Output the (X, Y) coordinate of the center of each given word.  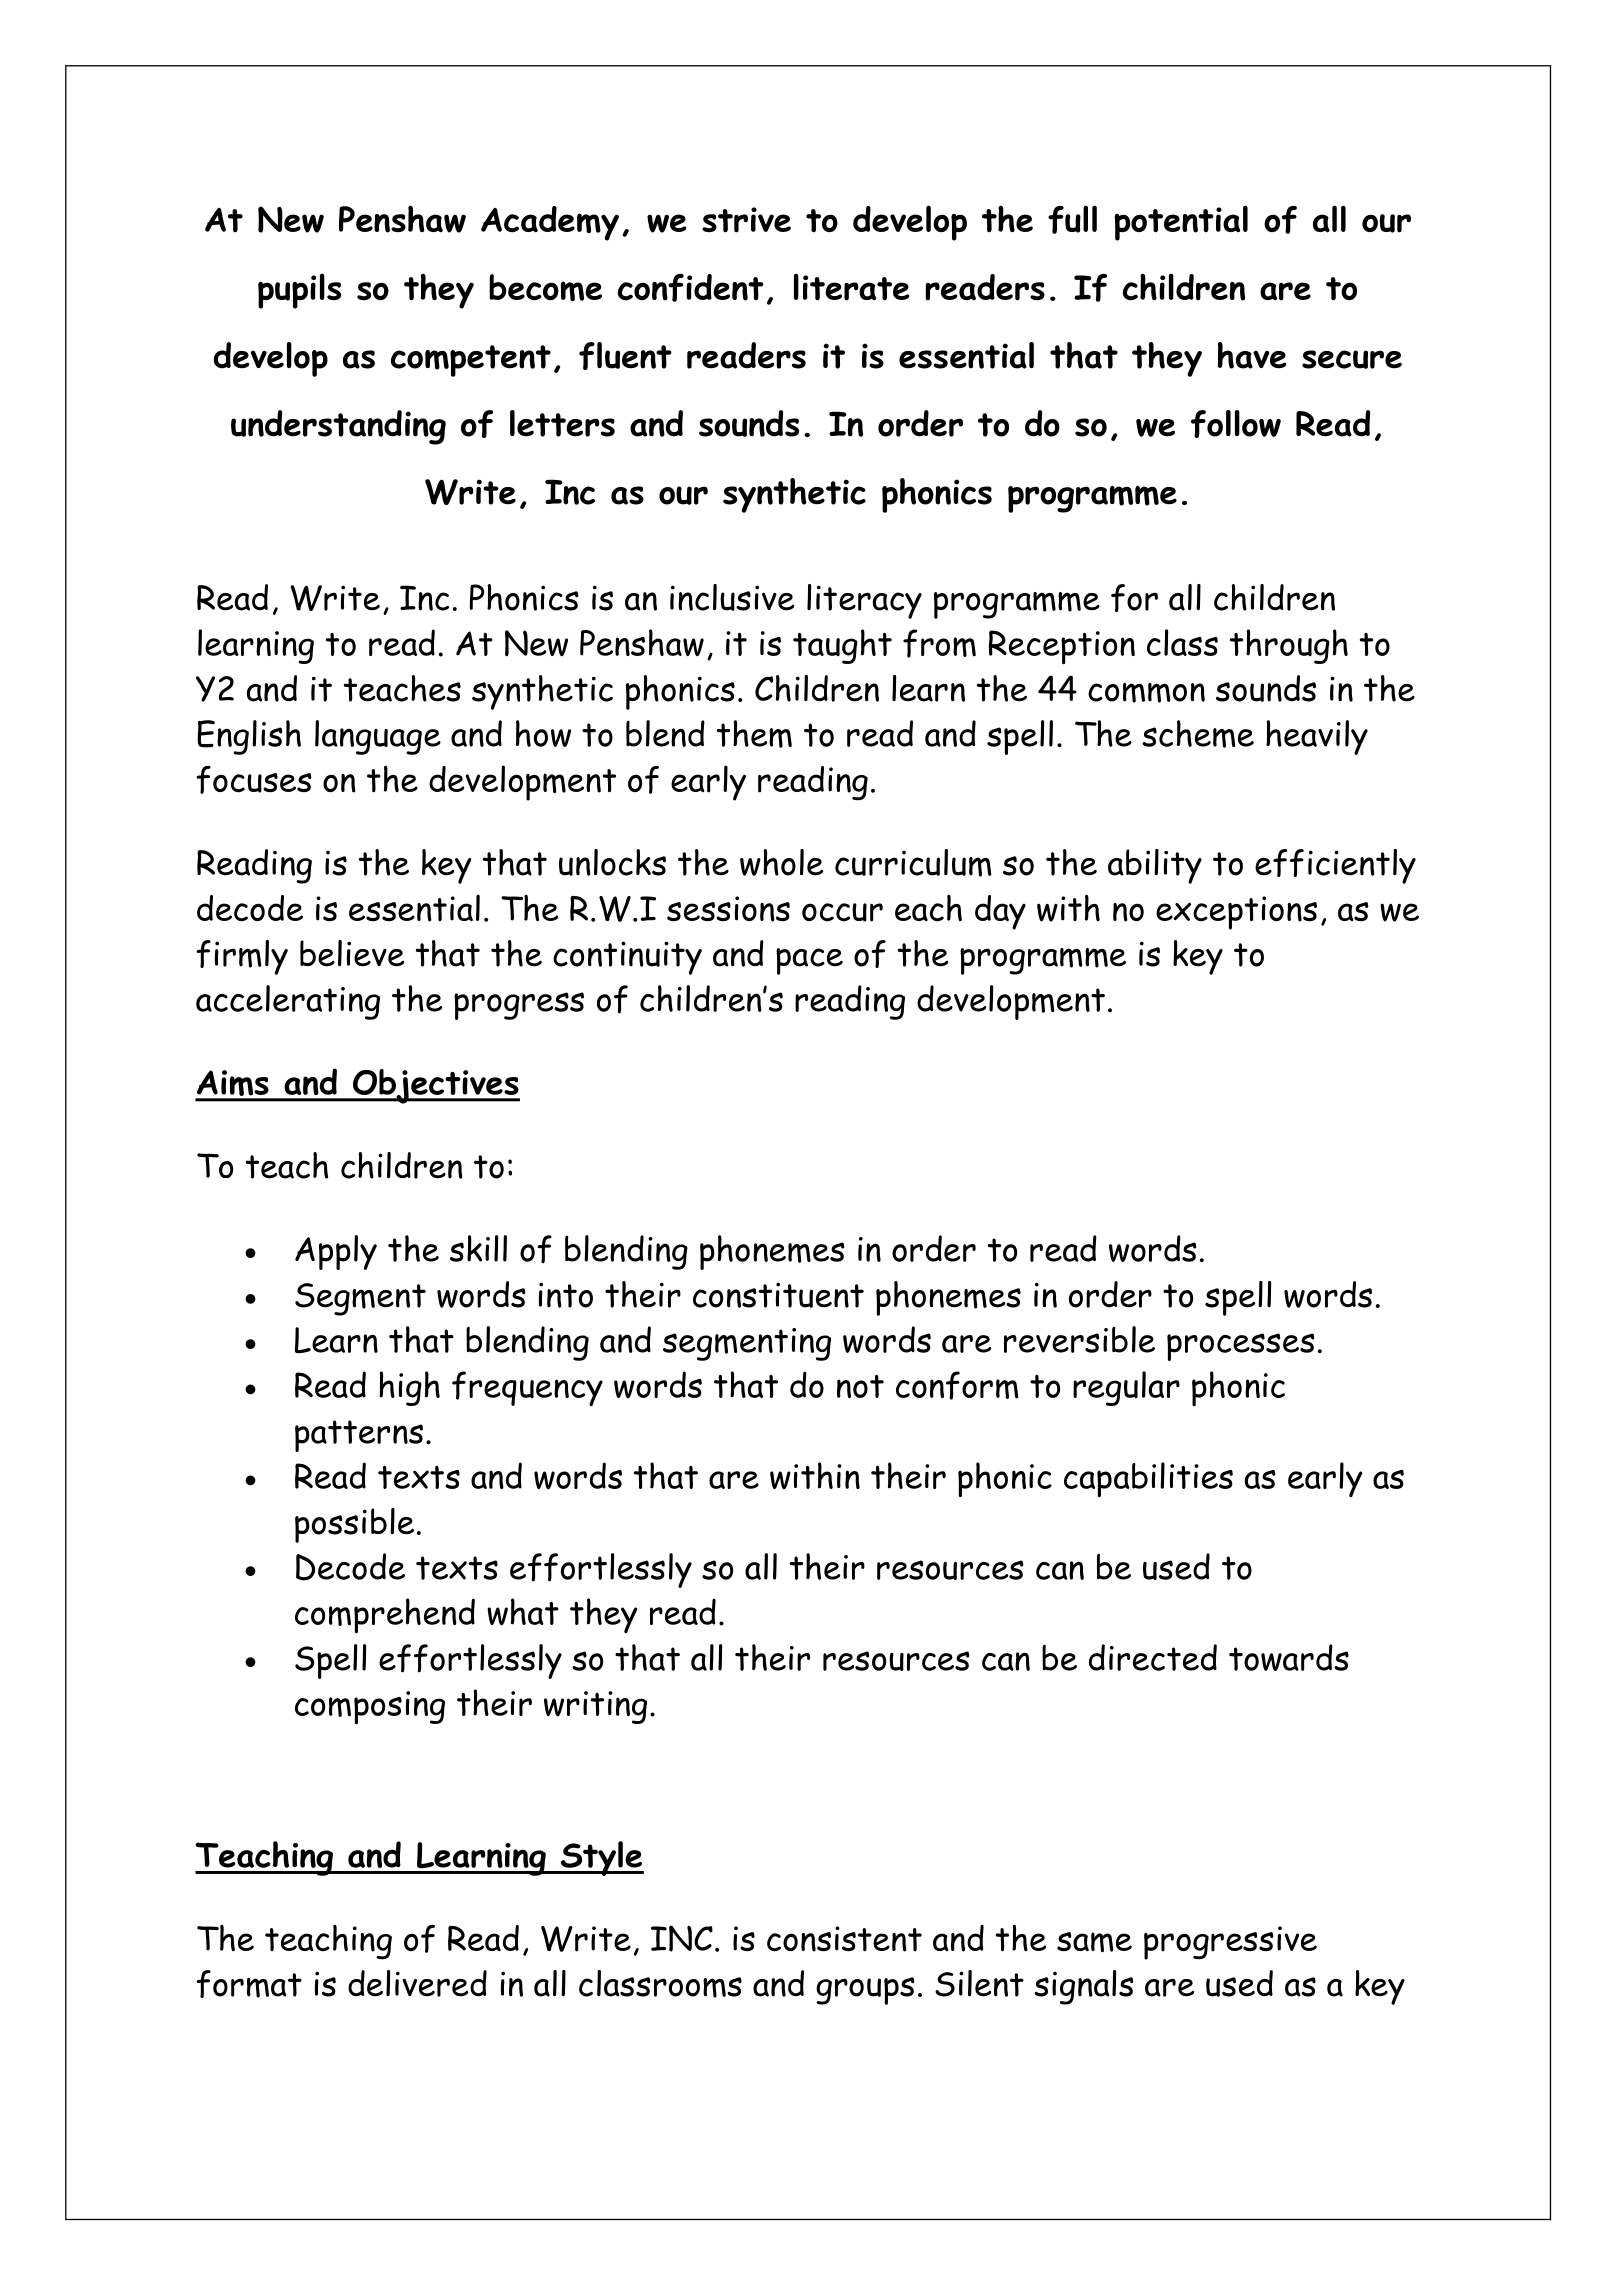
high (409, 1388)
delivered (417, 1983)
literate (851, 287)
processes (1241, 1347)
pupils (299, 291)
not (860, 1386)
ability (1155, 866)
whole (781, 862)
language (378, 737)
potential (1181, 223)
